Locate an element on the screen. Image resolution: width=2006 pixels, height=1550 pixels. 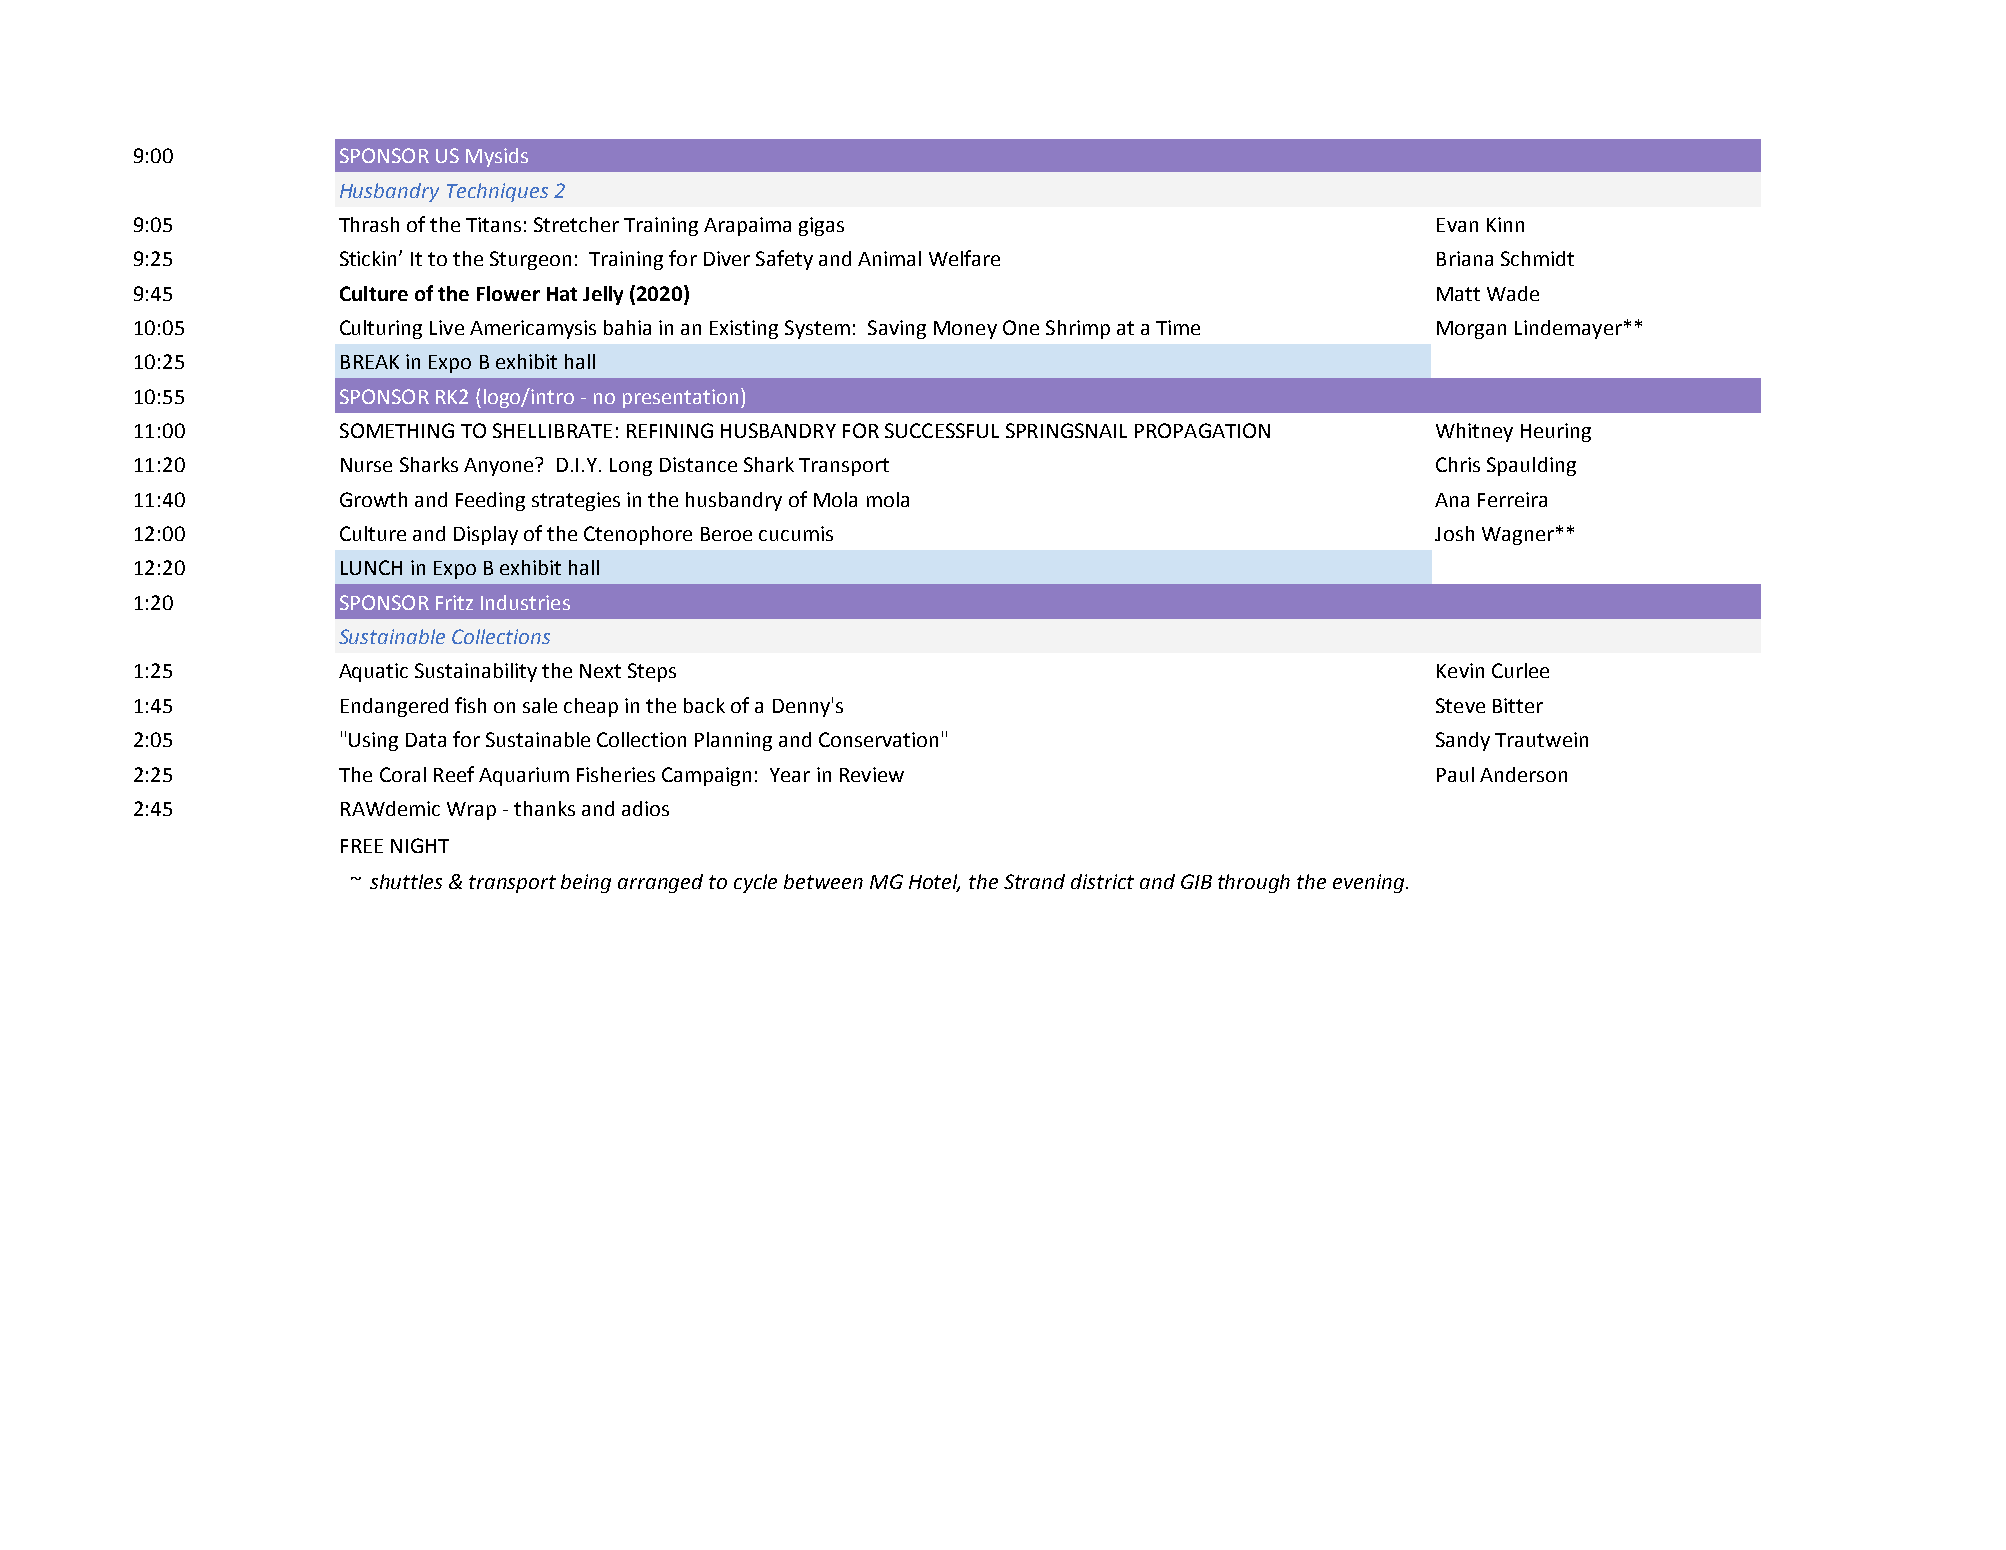
Sustainability is located at coordinates (476, 672).
